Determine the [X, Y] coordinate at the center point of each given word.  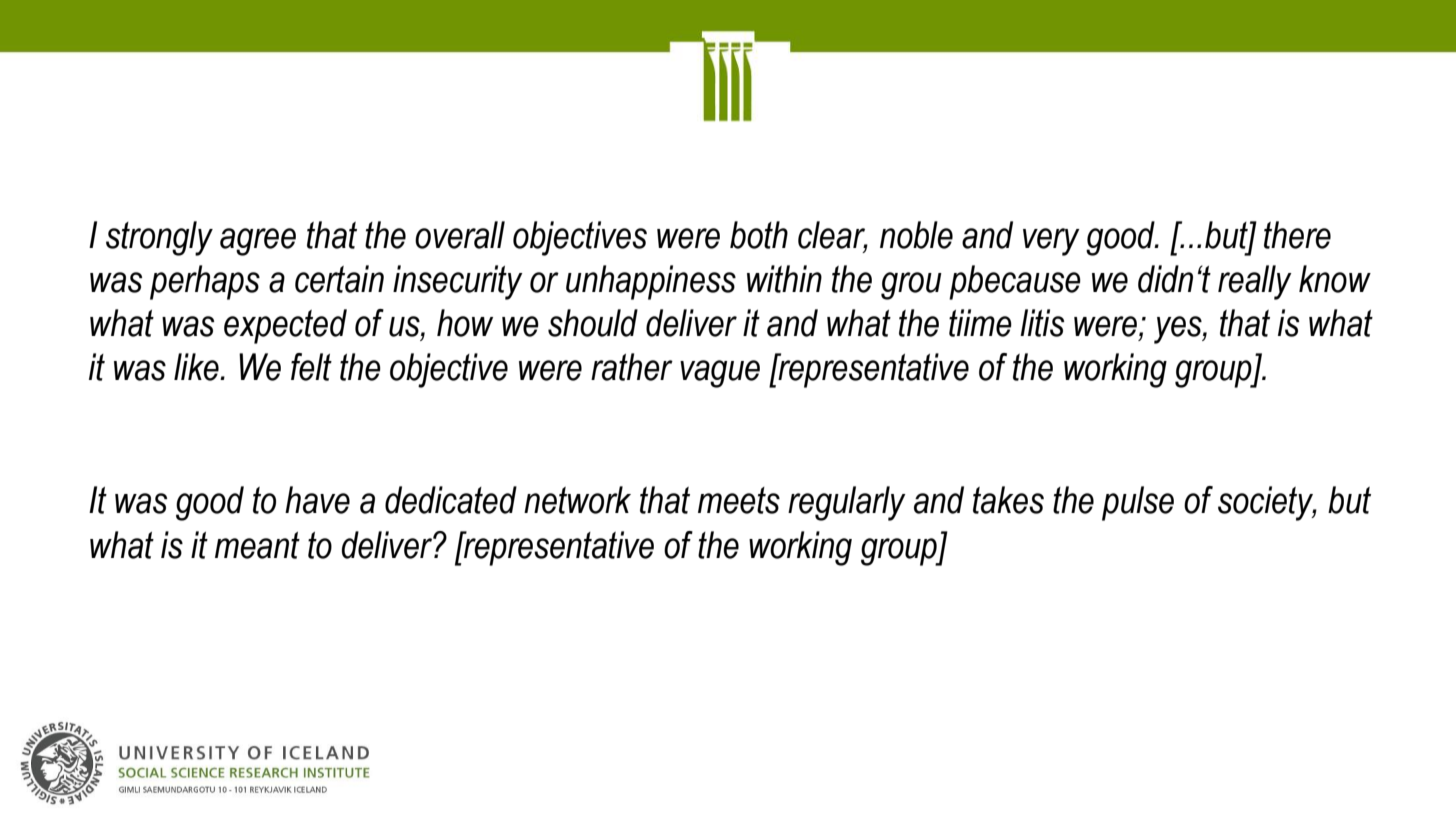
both [759, 235]
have [317, 500]
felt [311, 367]
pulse [1138, 503]
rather [632, 367]
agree [258, 242]
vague [720, 374]
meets [739, 500]
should [593, 323]
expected [285, 326]
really [1255, 282]
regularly [847, 503]
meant [257, 545]
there [1297, 235]
